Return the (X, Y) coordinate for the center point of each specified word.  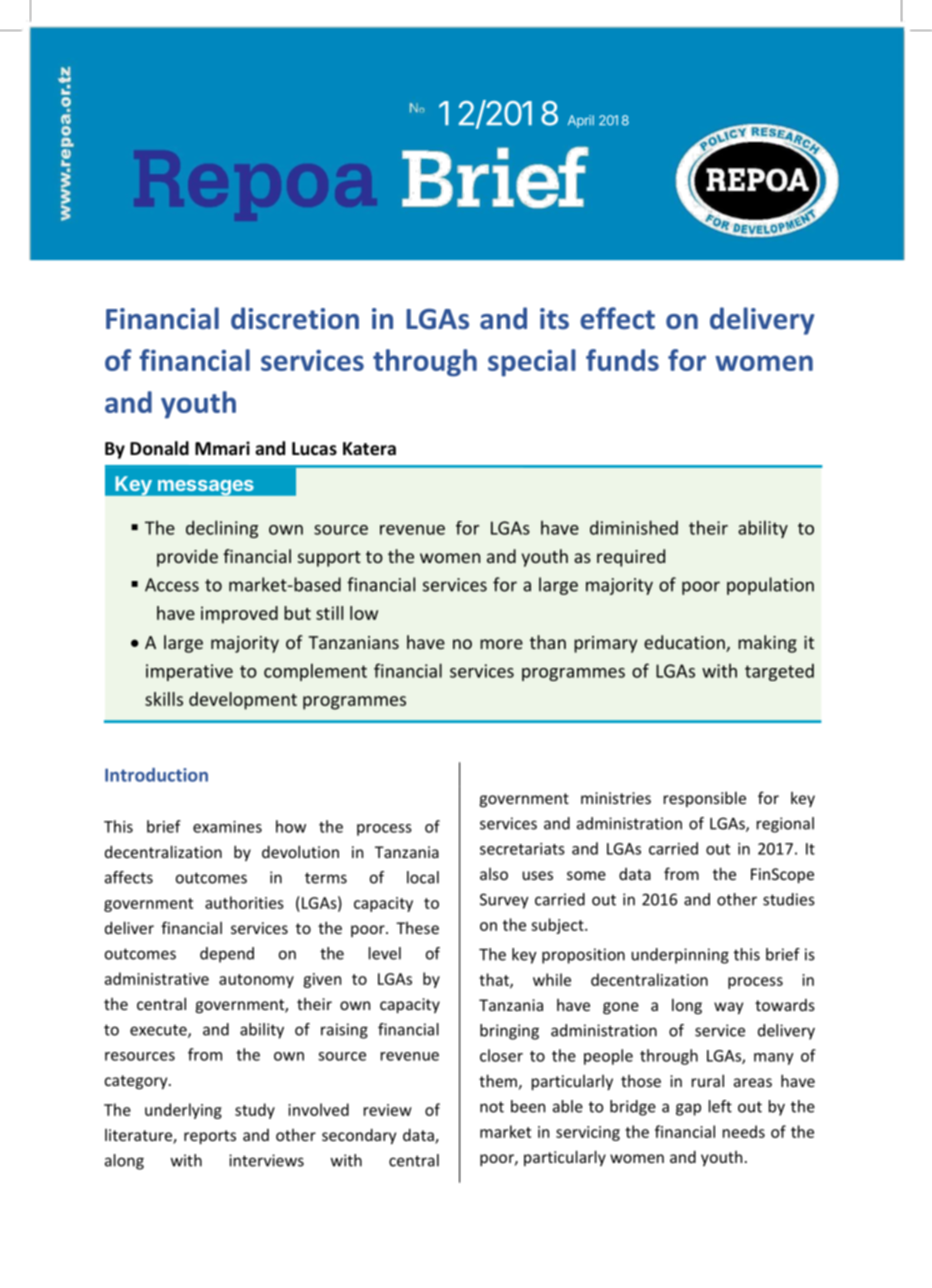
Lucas (314, 449)
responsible (705, 799)
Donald (159, 448)
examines (227, 827)
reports (210, 1137)
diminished (634, 527)
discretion (295, 318)
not (492, 1107)
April (581, 121)
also (494, 874)
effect (617, 318)
